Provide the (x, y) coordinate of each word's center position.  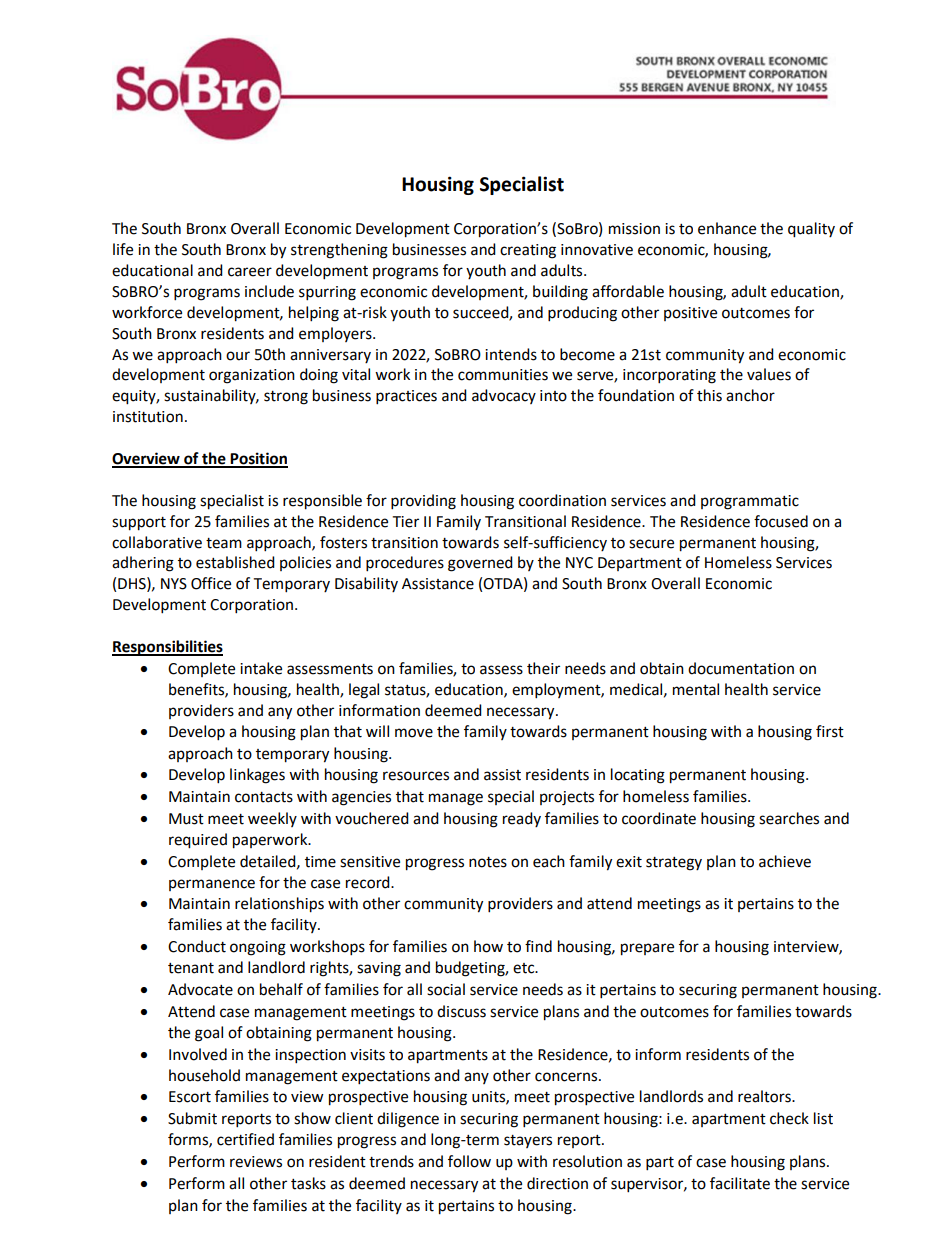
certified (245, 1139)
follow (469, 1161)
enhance (727, 228)
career (250, 272)
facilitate (740, 1183)
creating (528, 251)
